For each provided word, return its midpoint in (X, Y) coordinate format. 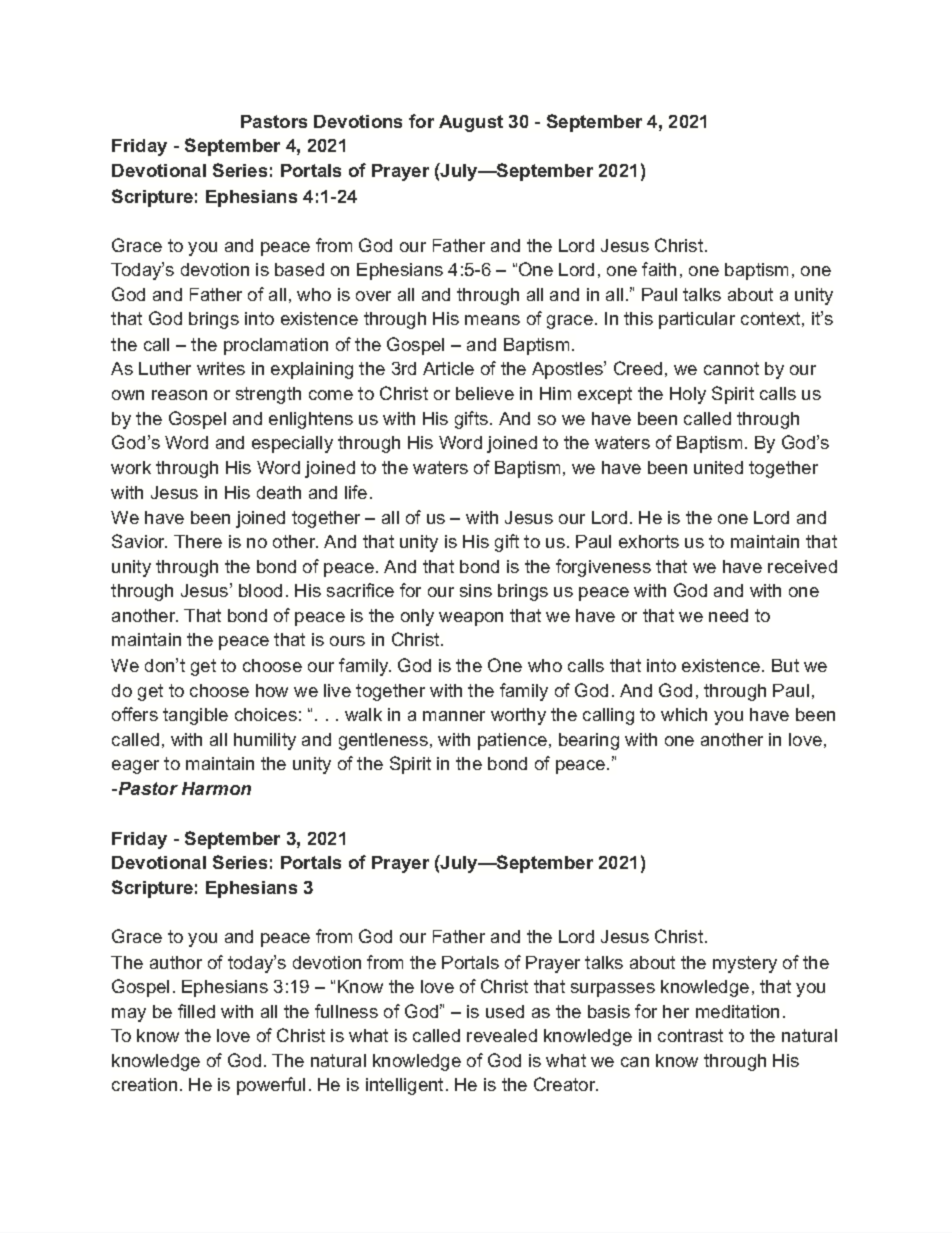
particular (697, 320)
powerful (271, 1086)
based (299, 269)
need (728, 615)
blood (260, 590)
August (471, 123)
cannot (731, 368)
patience (512, 741)
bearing (589, 741)
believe (485, 393)
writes (221, 368)
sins (476, 590)
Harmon (216, 788)
